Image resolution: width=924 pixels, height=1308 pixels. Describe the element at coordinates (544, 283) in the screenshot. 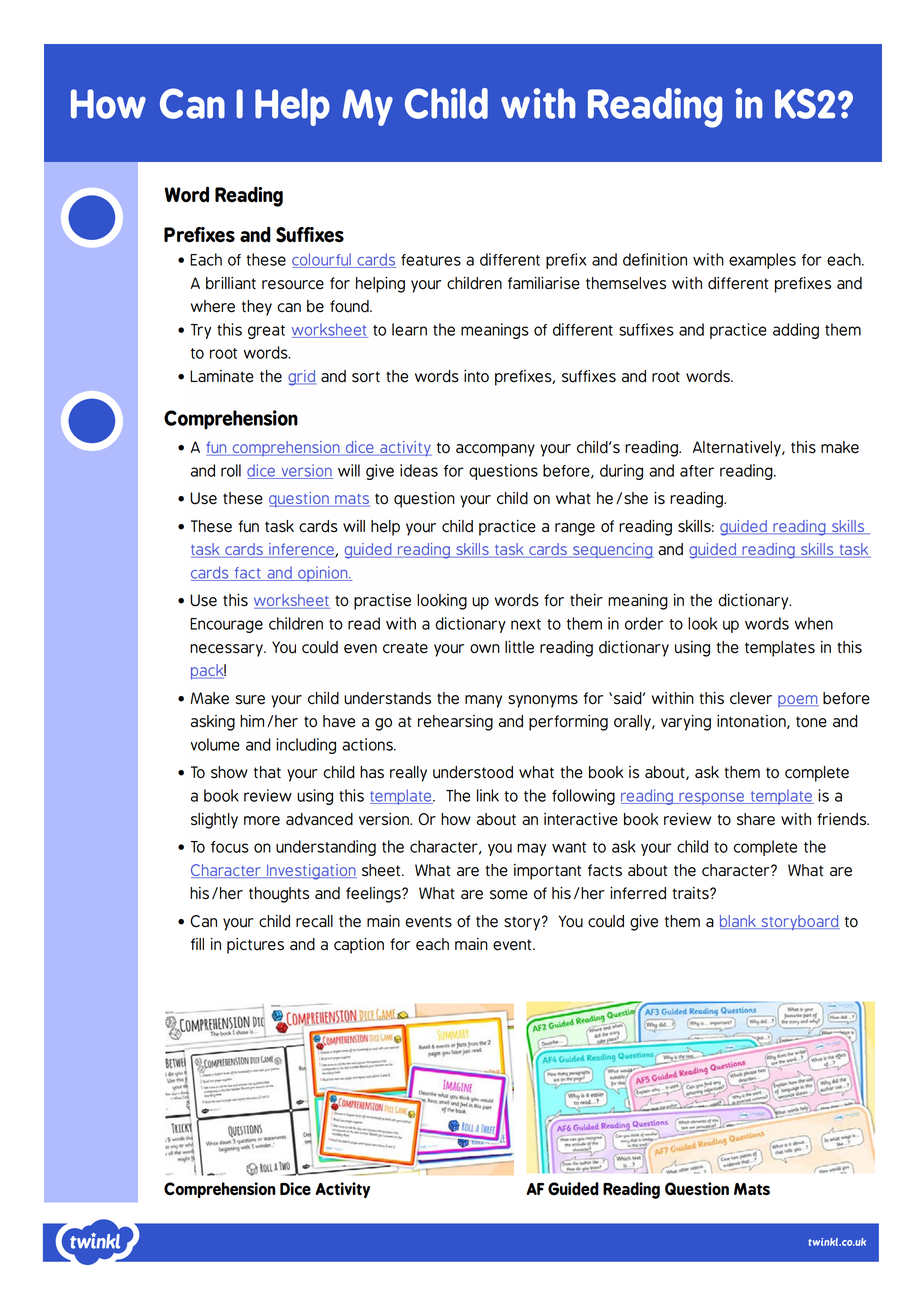

I see `familiarise` at that location.
